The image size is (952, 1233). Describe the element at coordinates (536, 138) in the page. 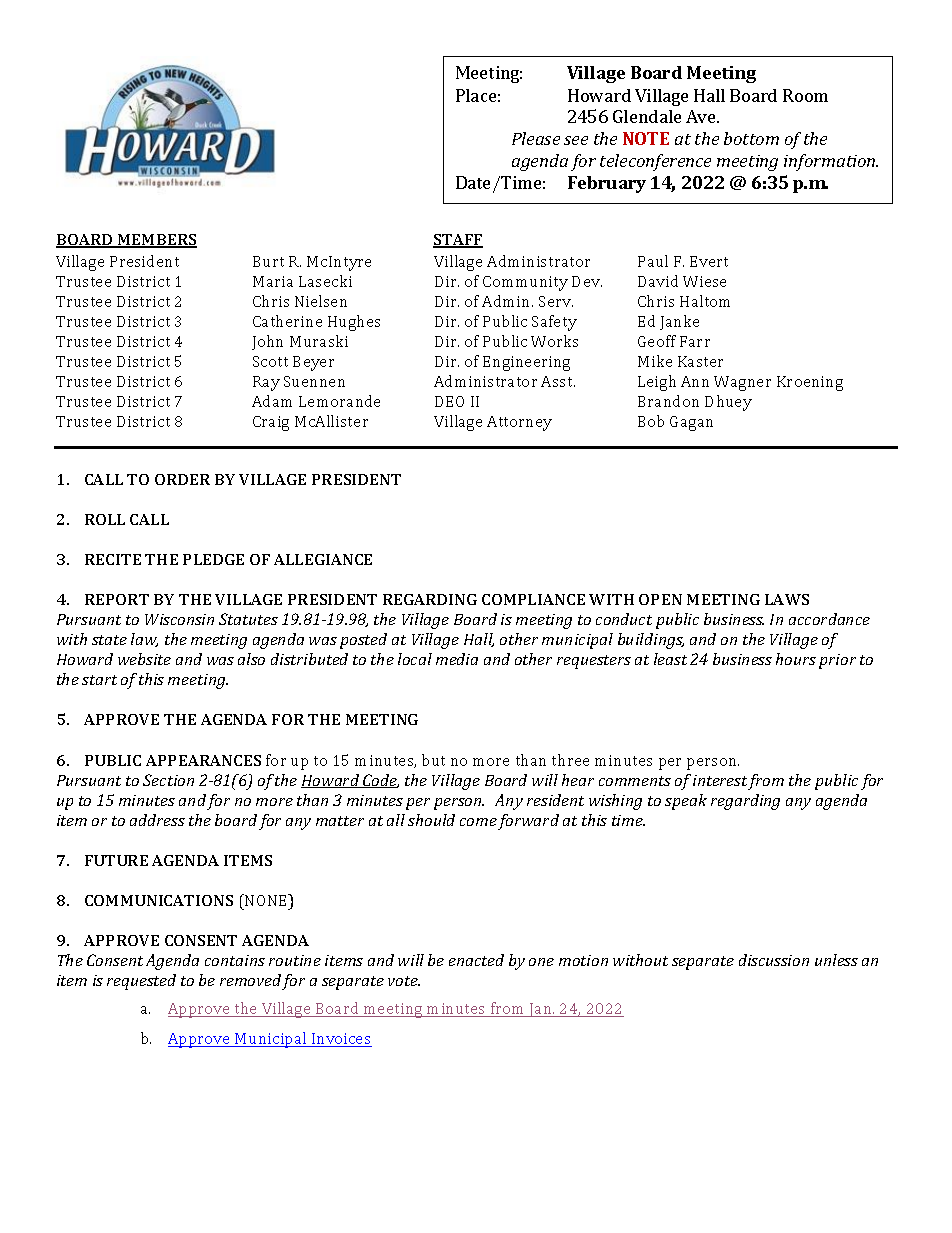

I see `Please` at that location.
